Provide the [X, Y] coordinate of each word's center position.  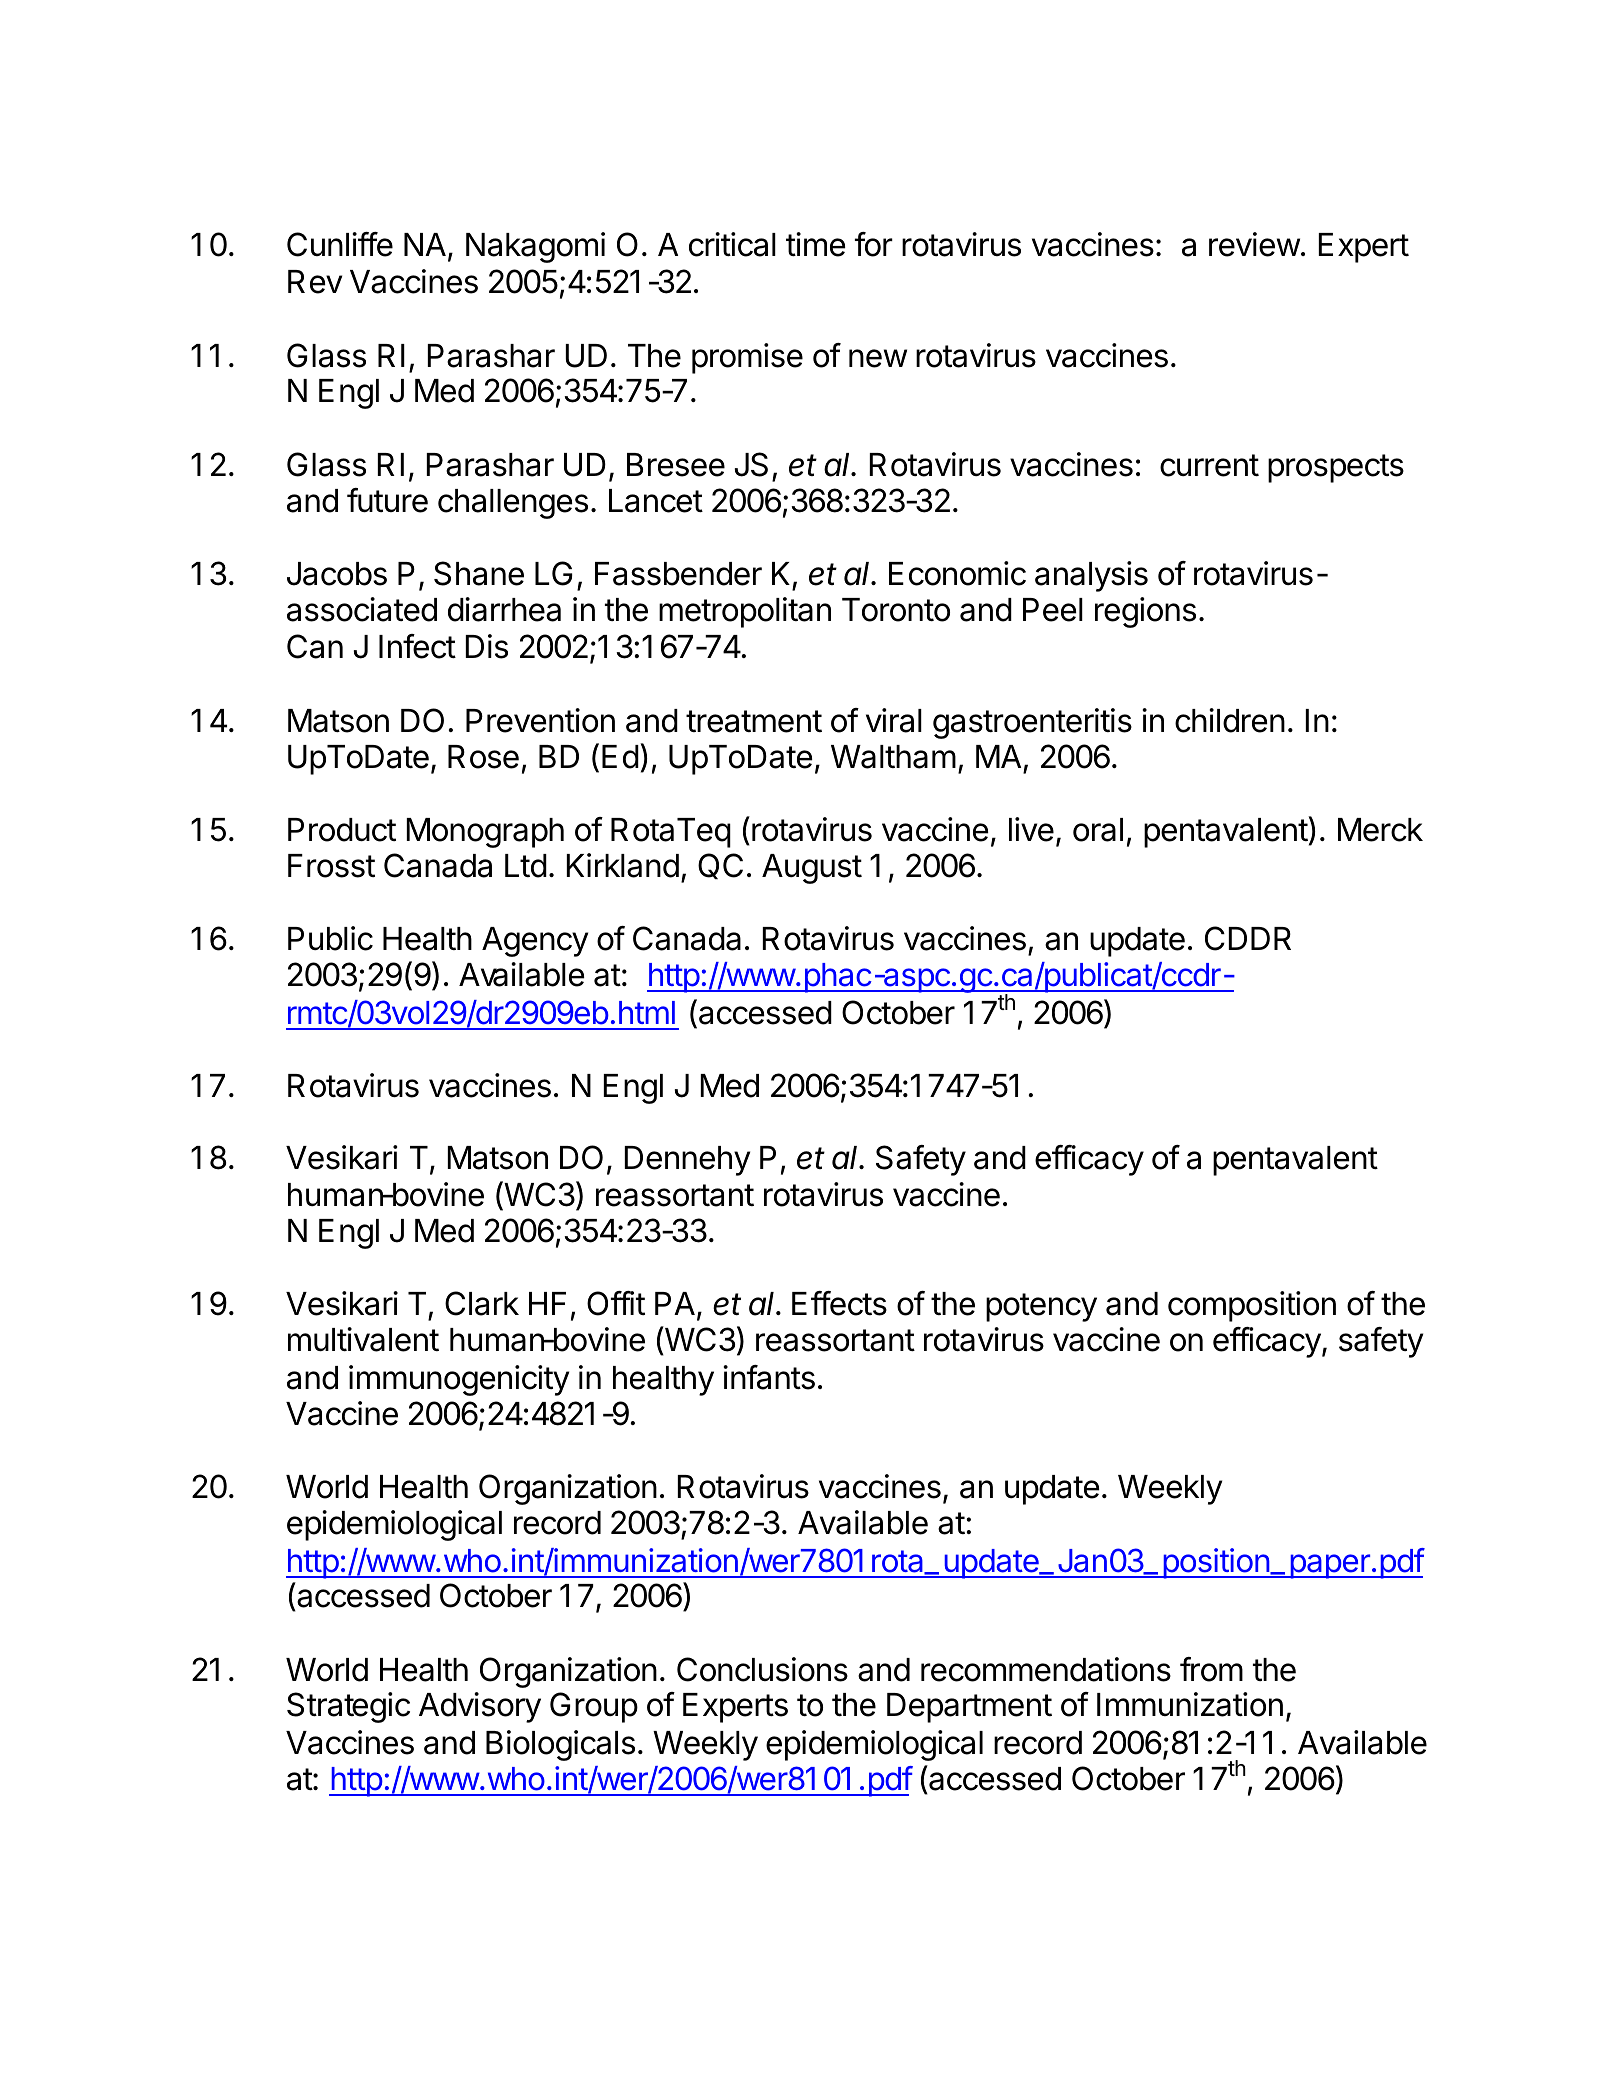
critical [732, 244]
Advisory [480, 1707]
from [1211, 1669]
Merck [1380, 830]
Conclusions [762, 1669]
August [812, 869]
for [874, 244]
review [1254, 244]
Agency [535, 942]
